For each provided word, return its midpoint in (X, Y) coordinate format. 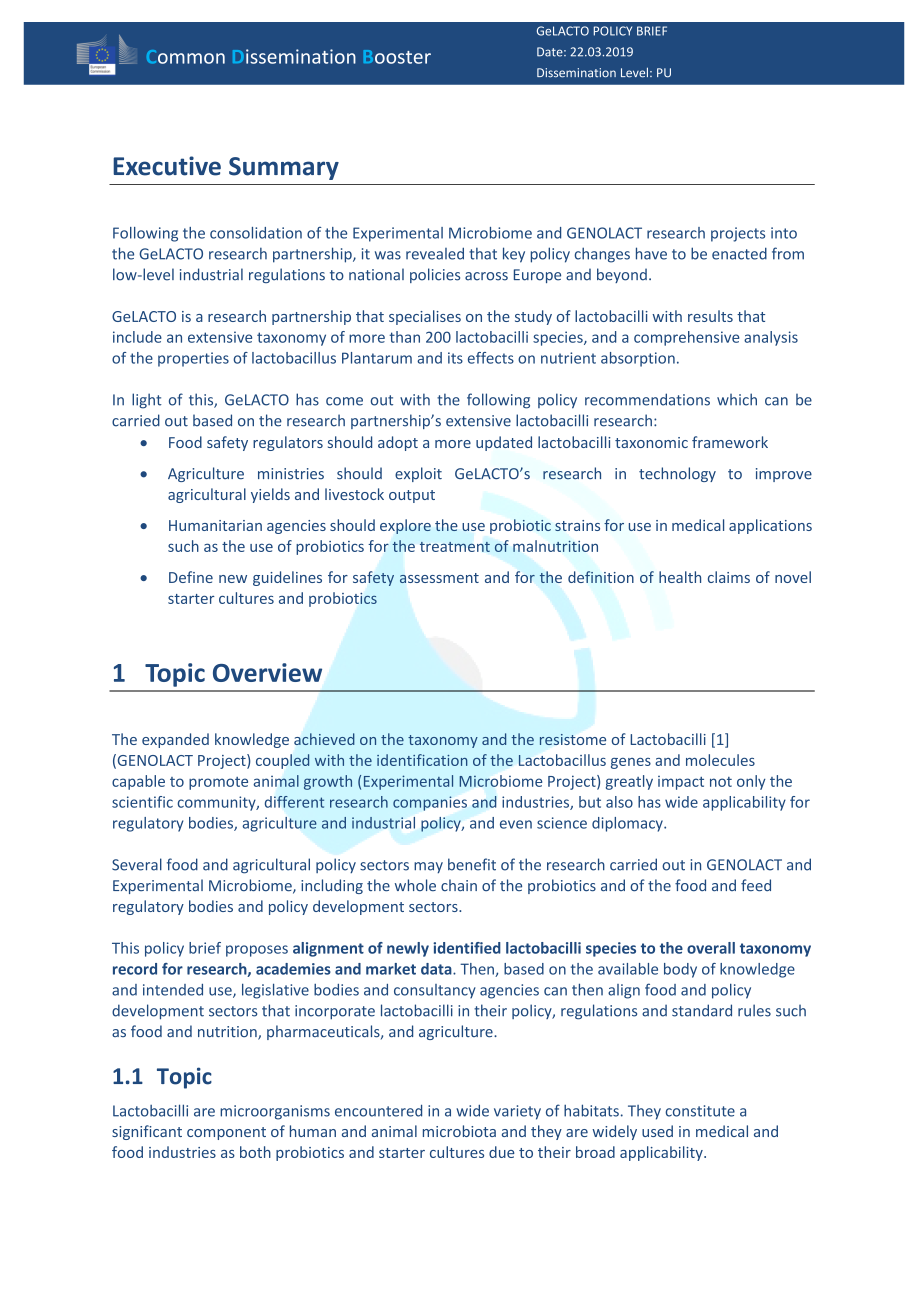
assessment (439, 578)
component (226, 1133)
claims (729, 577)
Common (186, 57)
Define (191, 577)
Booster (397, 57)
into (784, 233)
